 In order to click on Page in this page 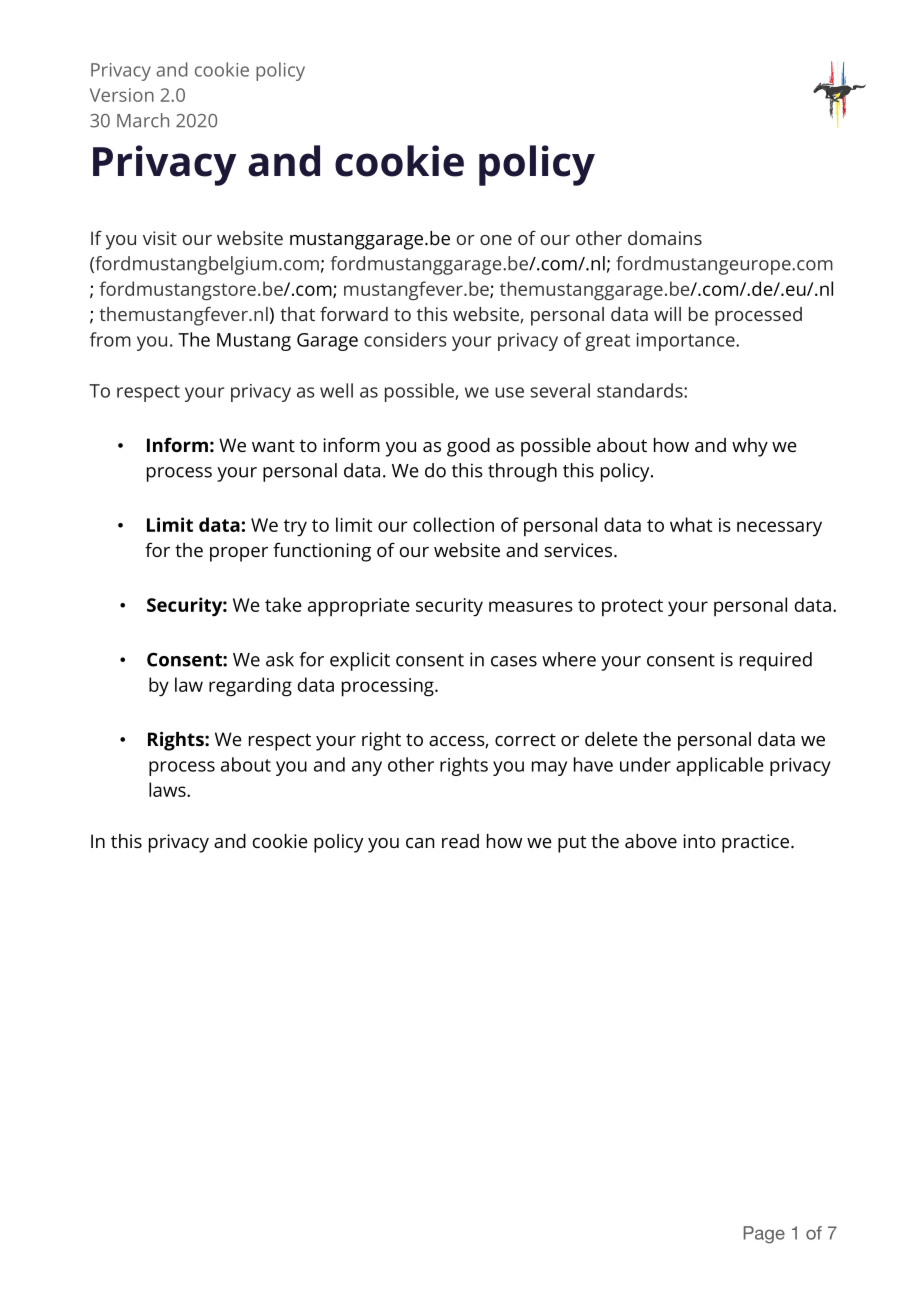, I will do `click(764, 1235)`.
